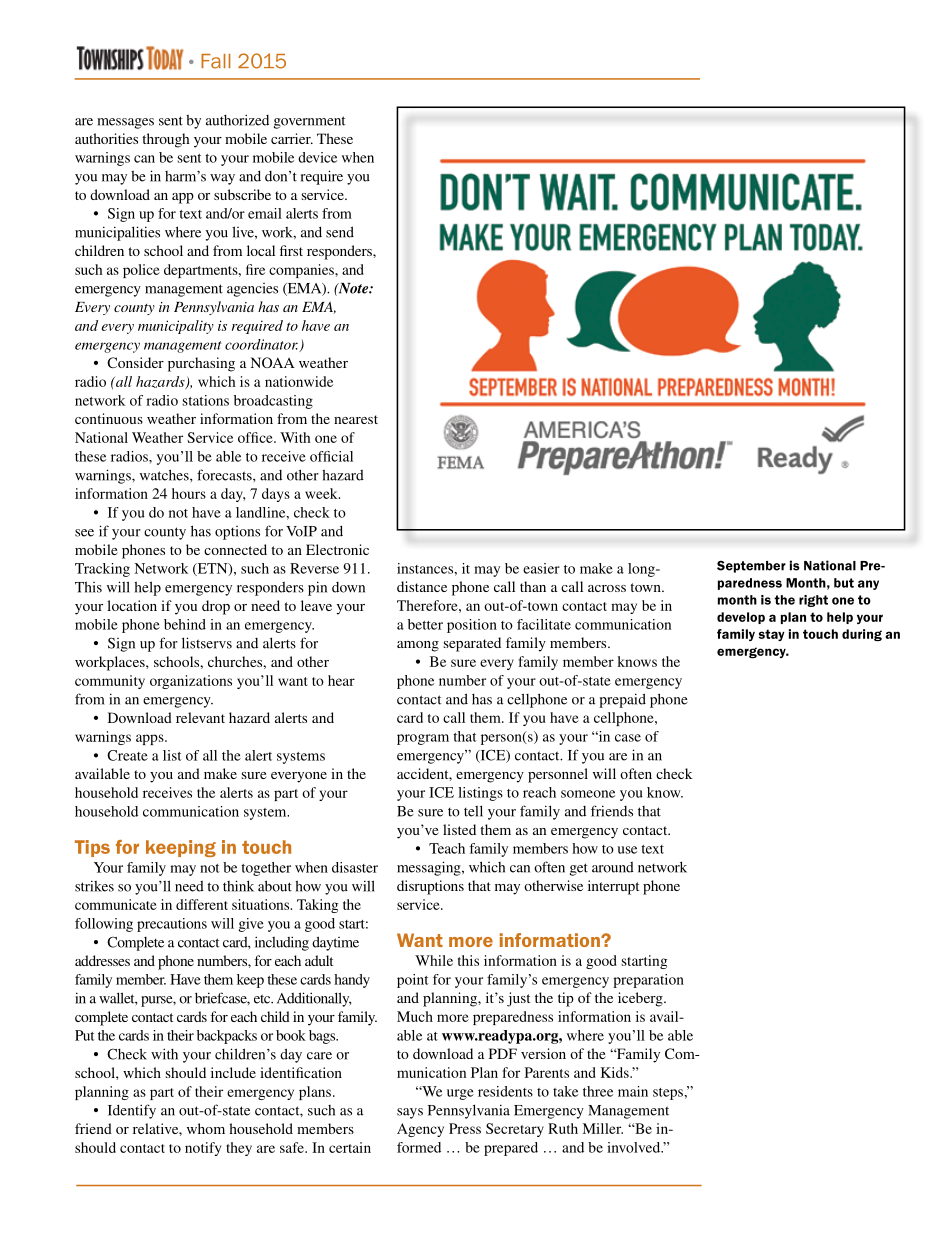  What do you see at coordinates (206, 400) in the document?
I see `stations` at bounding box center [206, 400].
